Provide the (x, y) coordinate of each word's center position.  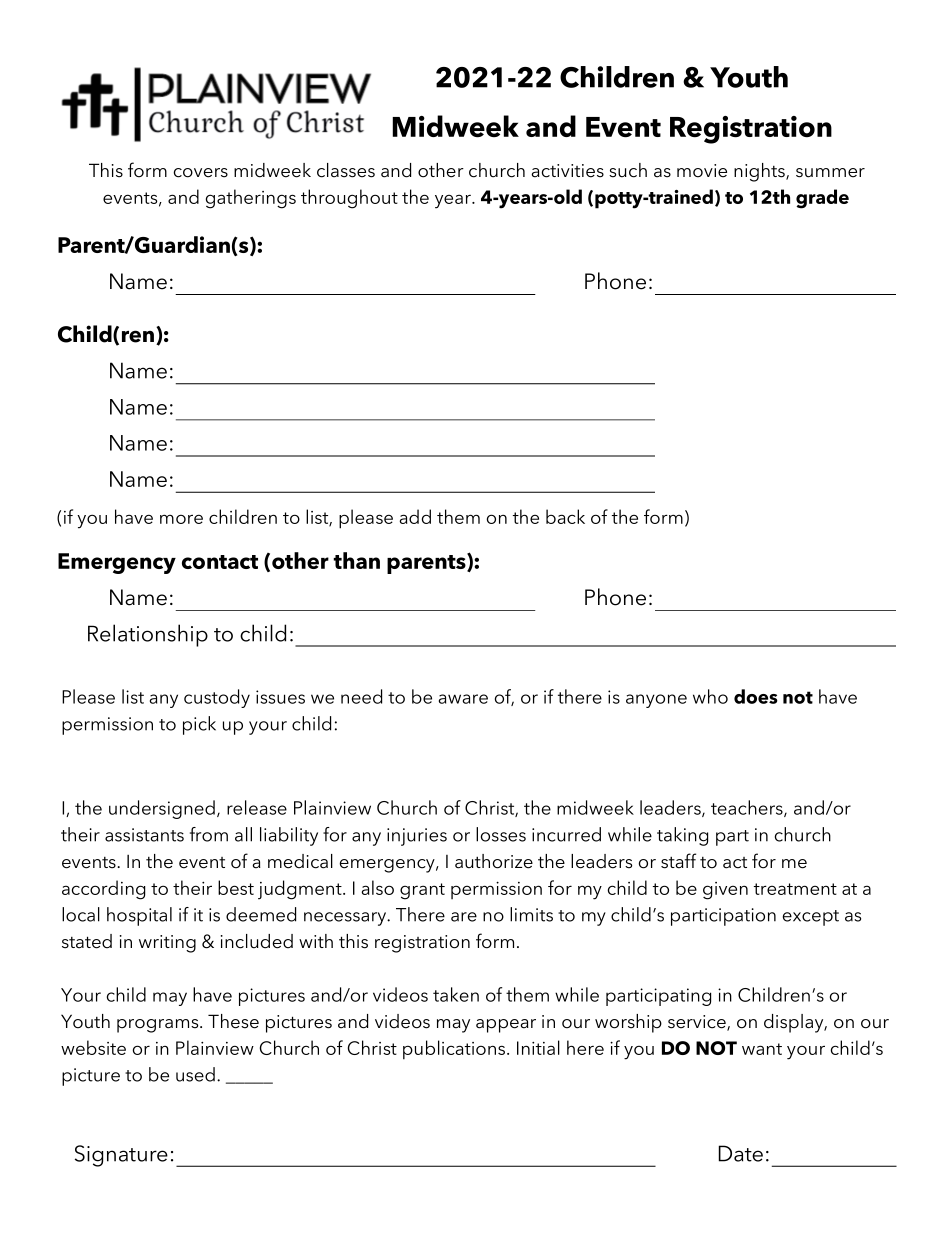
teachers (748, 808)
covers (201, 173)
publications (455, 1050)
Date (741, 1153)
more (181, 519)
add (415, 516)
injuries (417, 837)
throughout (349, 199)
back (565, 516)
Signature (121, 1156)
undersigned (162, 809)
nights (760, 172)
